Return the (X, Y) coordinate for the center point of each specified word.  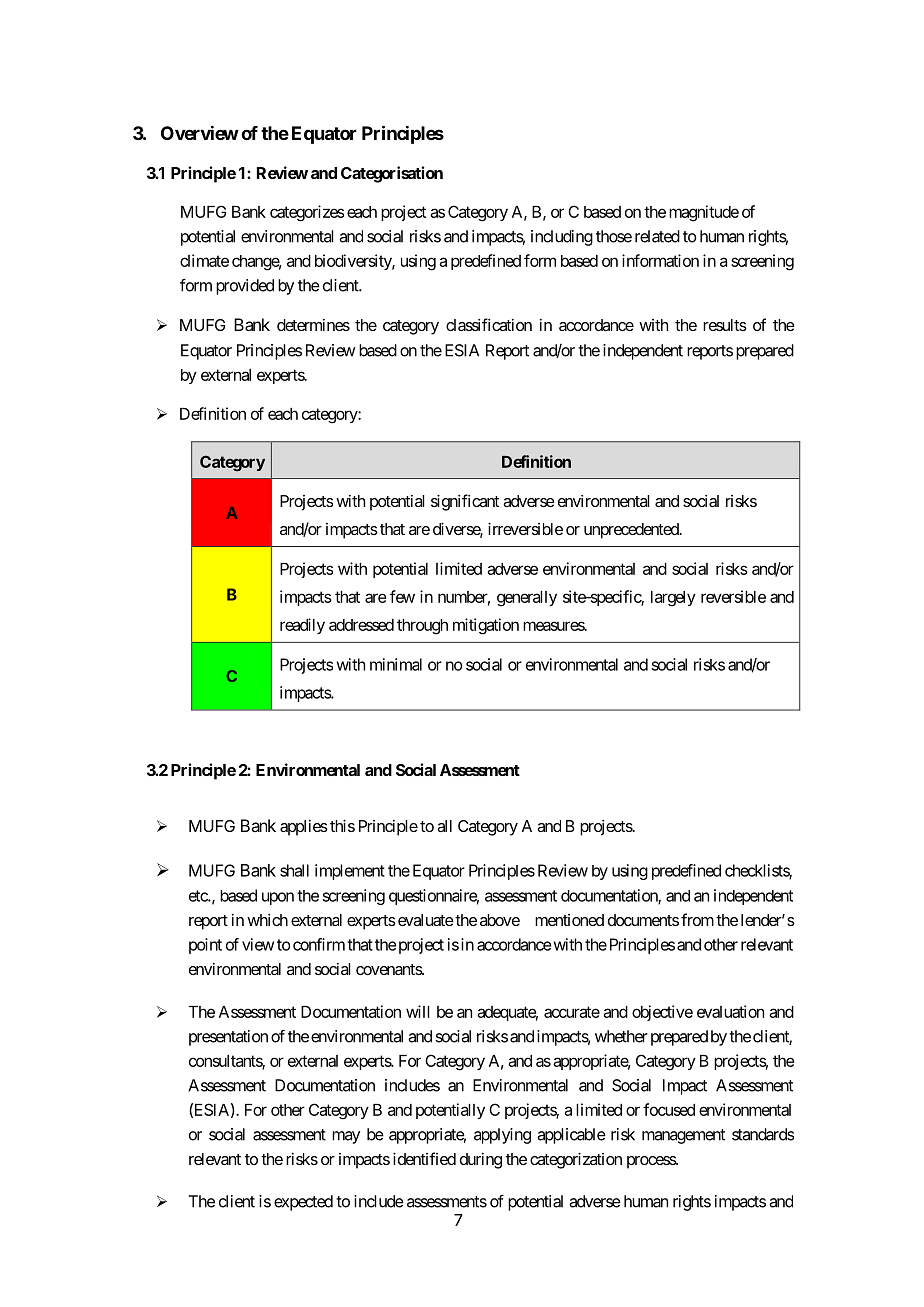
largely (673, 599)
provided (245, 287)
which (267, 920)
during (481, 1161)
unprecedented (632, 531)
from (697, 919)
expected (303, 1203)
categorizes (307, 213)
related (657, 236)
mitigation (486, 626)
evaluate (424, 920)
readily (302, 626)
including (562, 238)
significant (465, 502)
